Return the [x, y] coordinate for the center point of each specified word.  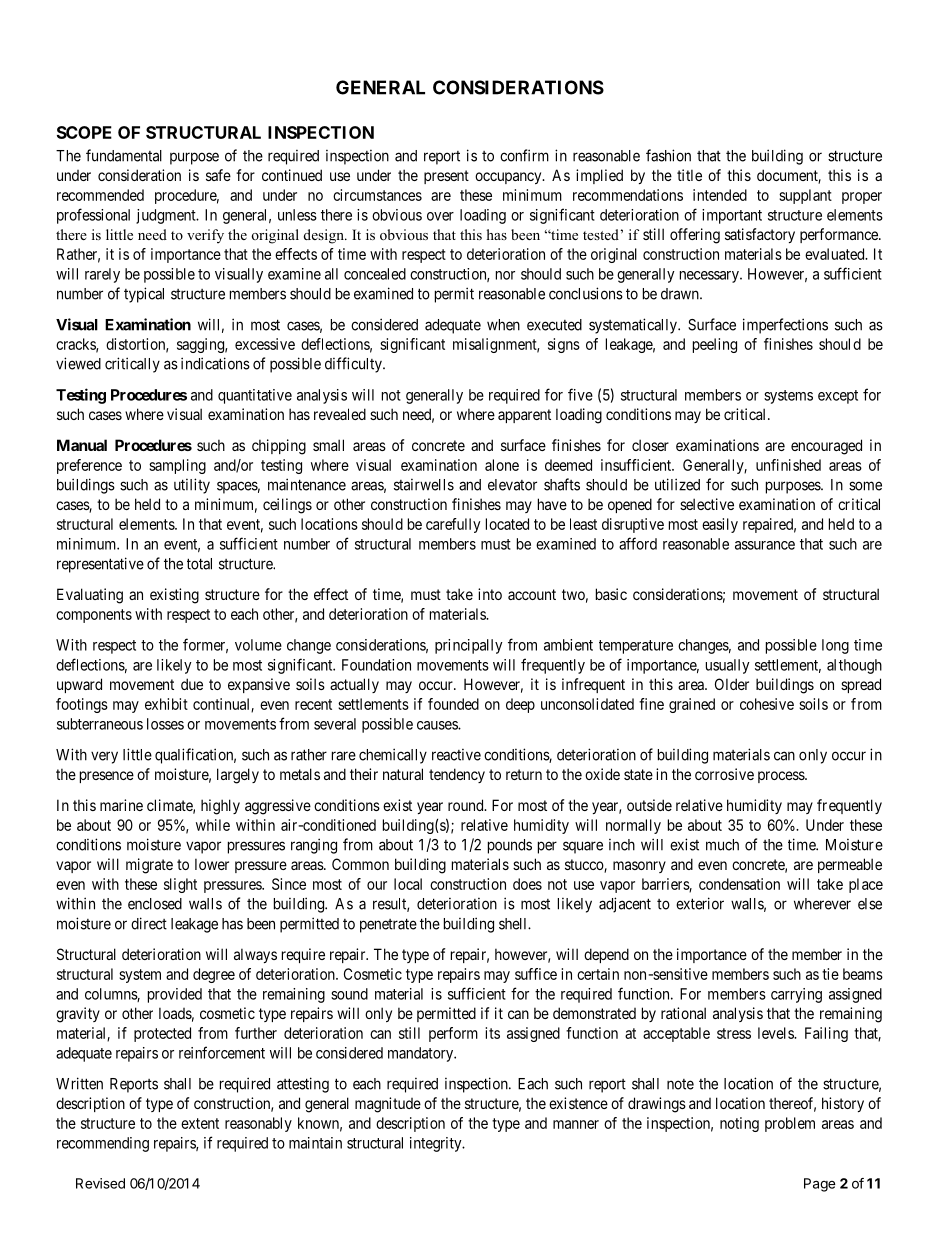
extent [200, 1123]
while [213, 825]
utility [192, 486]
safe [218, 175]
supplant [805, 196]
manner [576, 1124]
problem [790, 1124]
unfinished [788, 465]
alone [502, 465]
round [467, 805]
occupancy [509, 178]
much [722, 845]
